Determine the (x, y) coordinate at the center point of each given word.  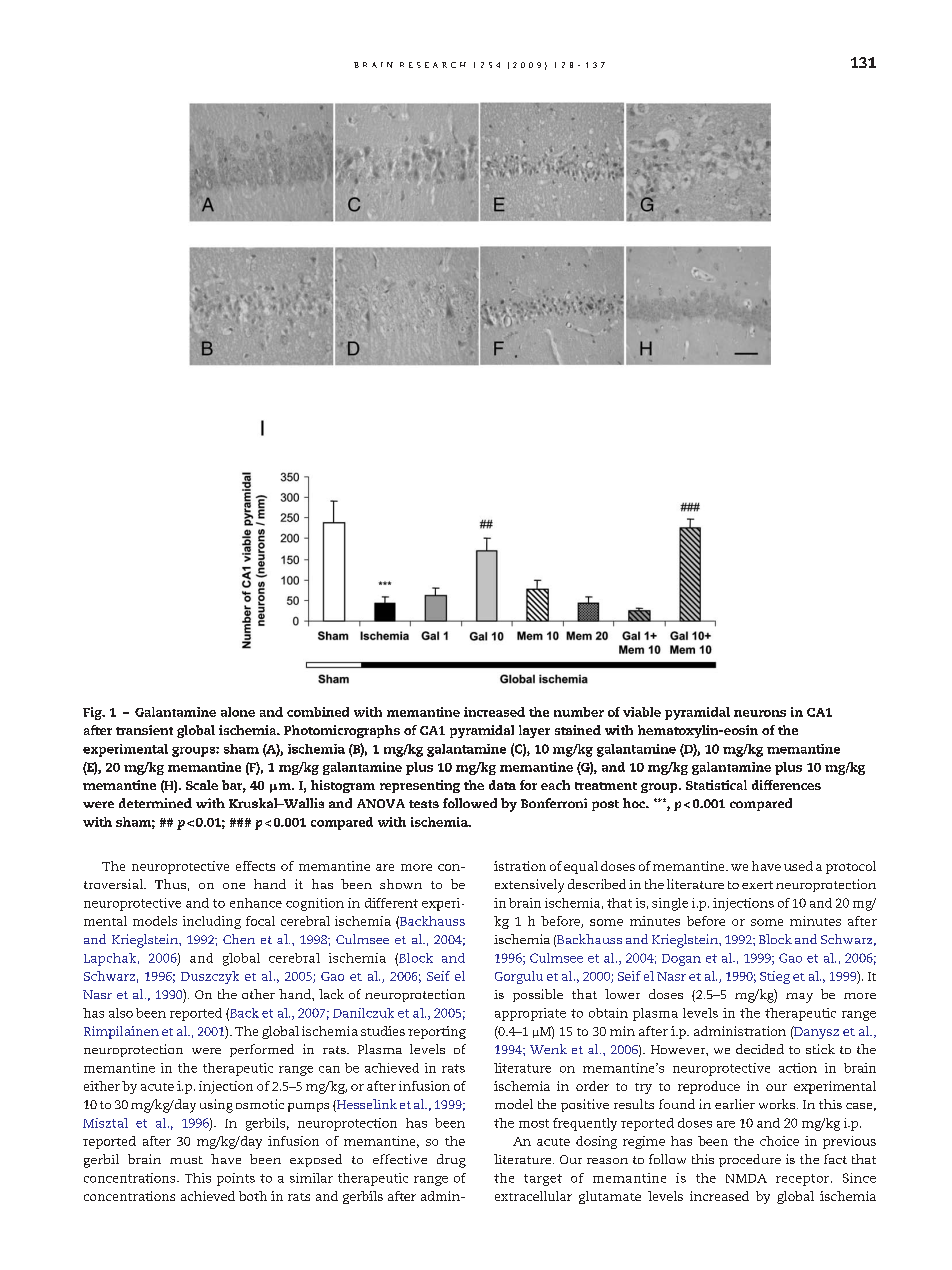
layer (534, 731)
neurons (760, 713)
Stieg (775, 977)
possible (538, 995)
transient (144, 730)
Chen (239, 939)
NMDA (746, 1178)
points (236, 1179)
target (543, 1180)
